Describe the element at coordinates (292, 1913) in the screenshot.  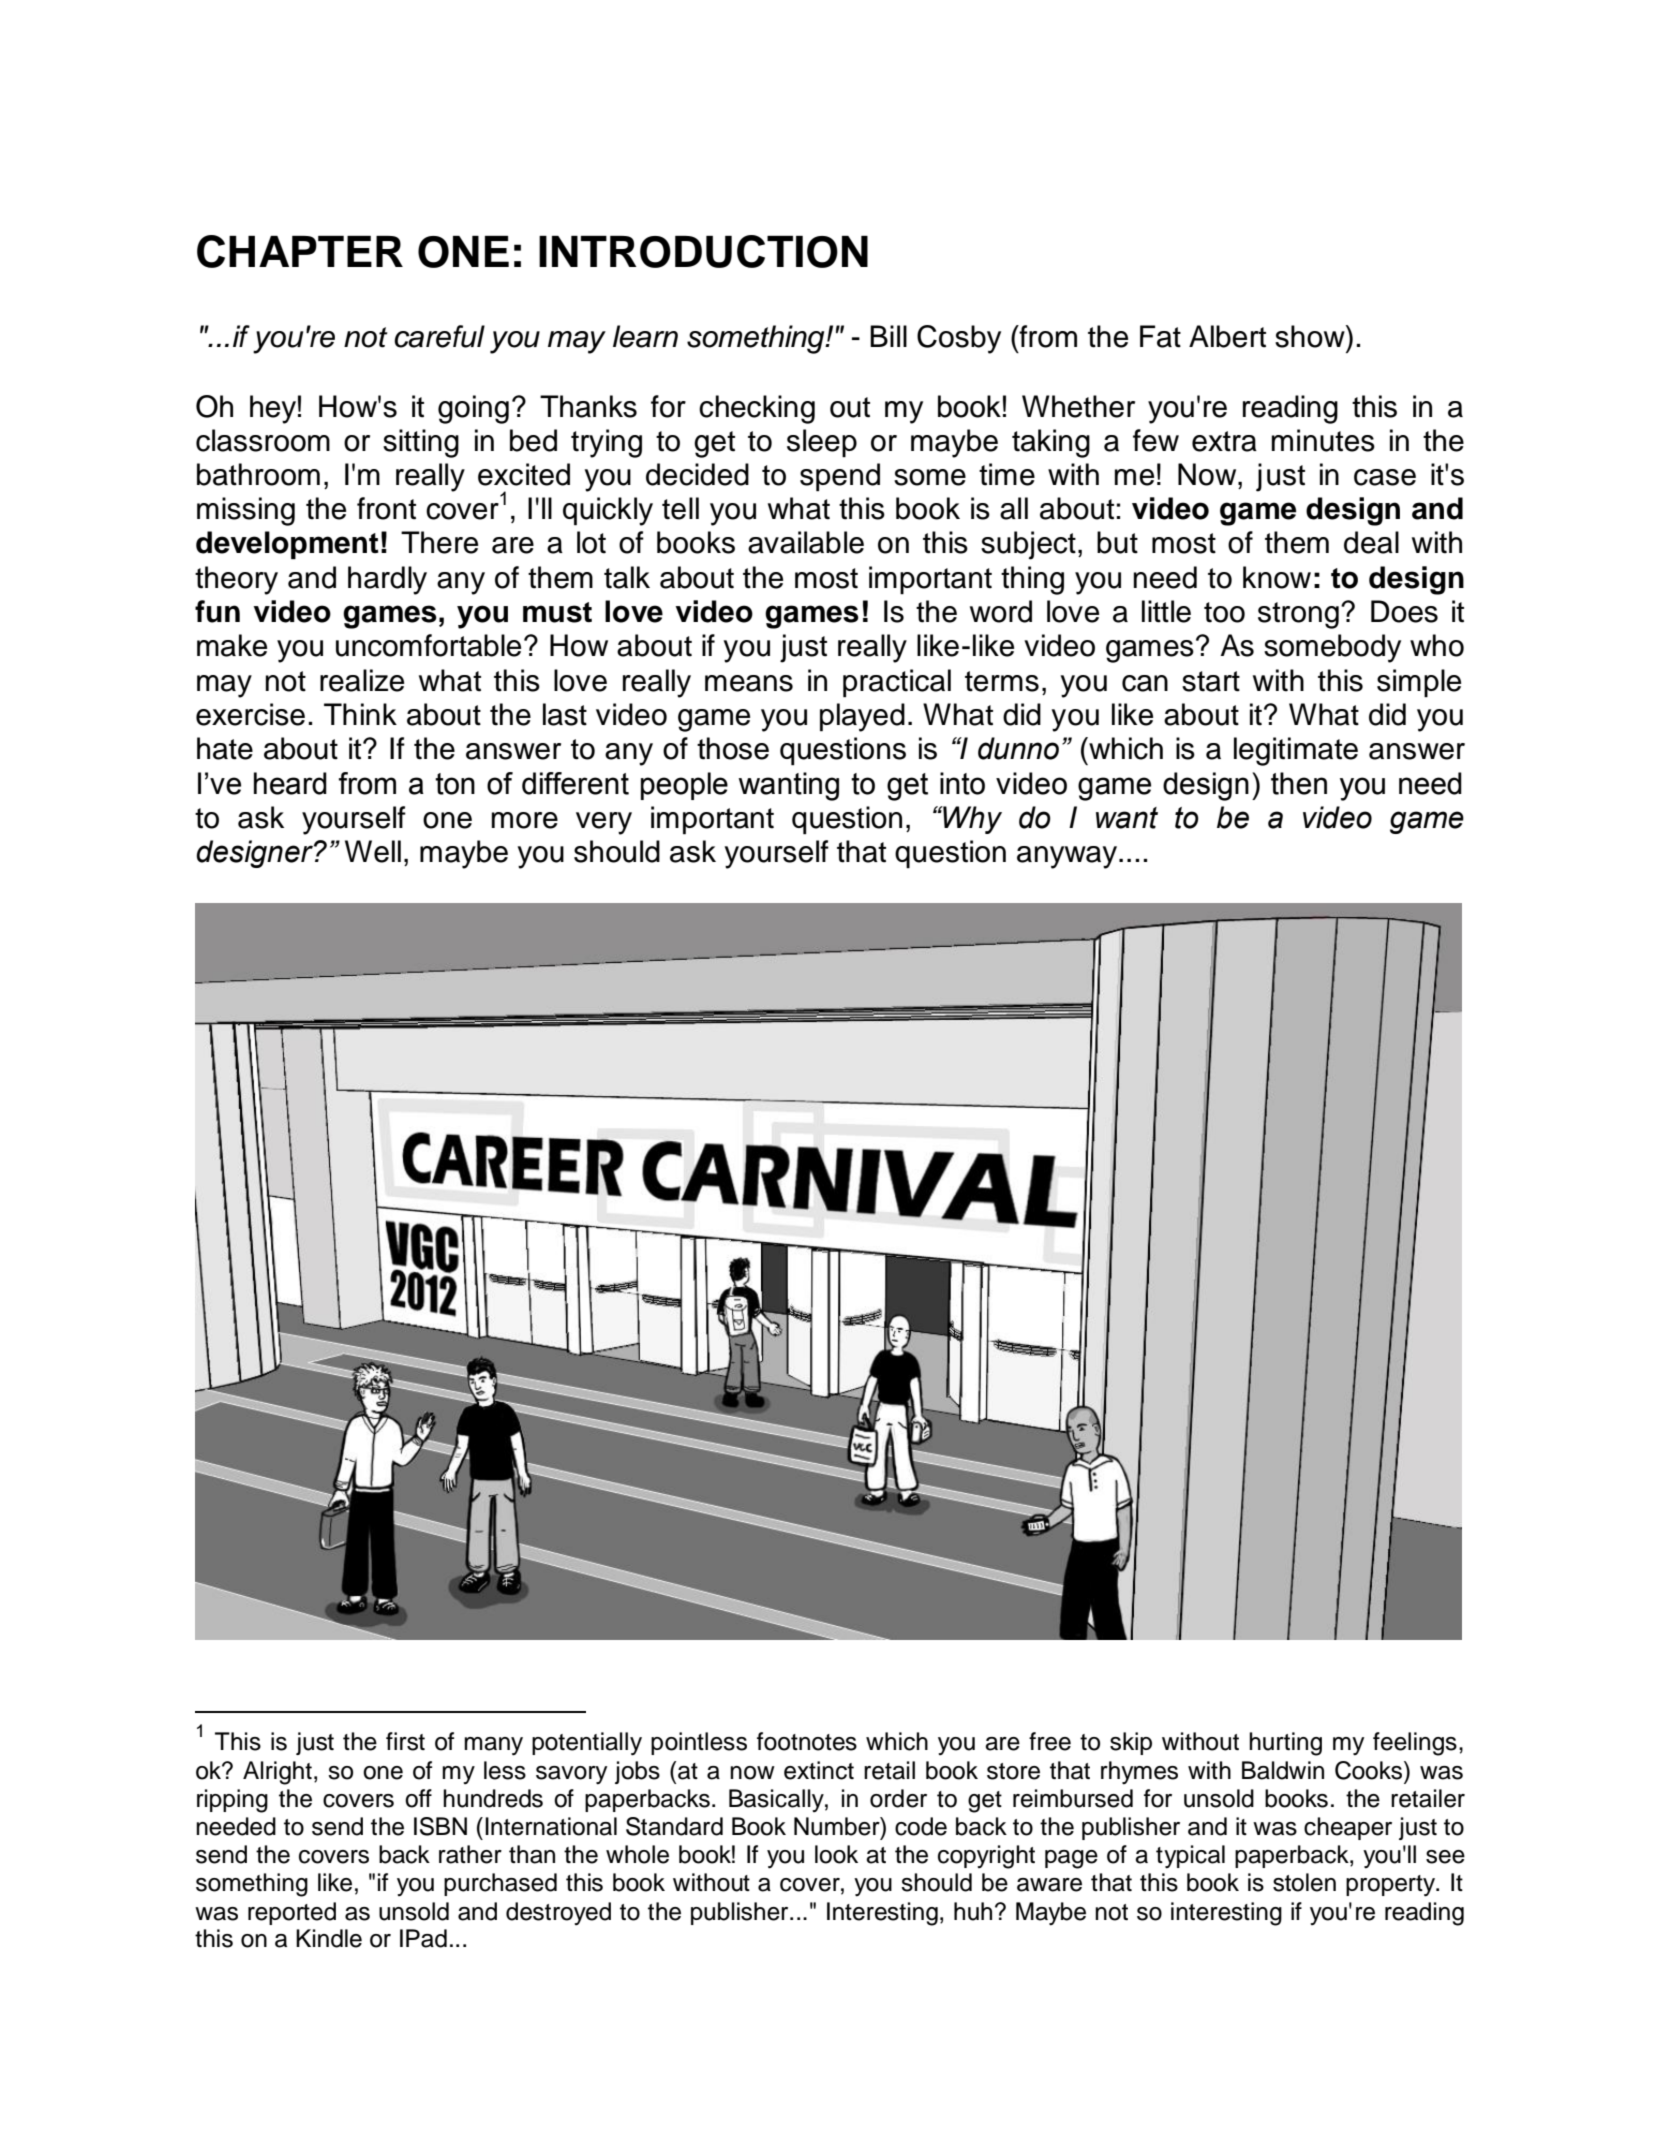
I see `reported` at that location.
